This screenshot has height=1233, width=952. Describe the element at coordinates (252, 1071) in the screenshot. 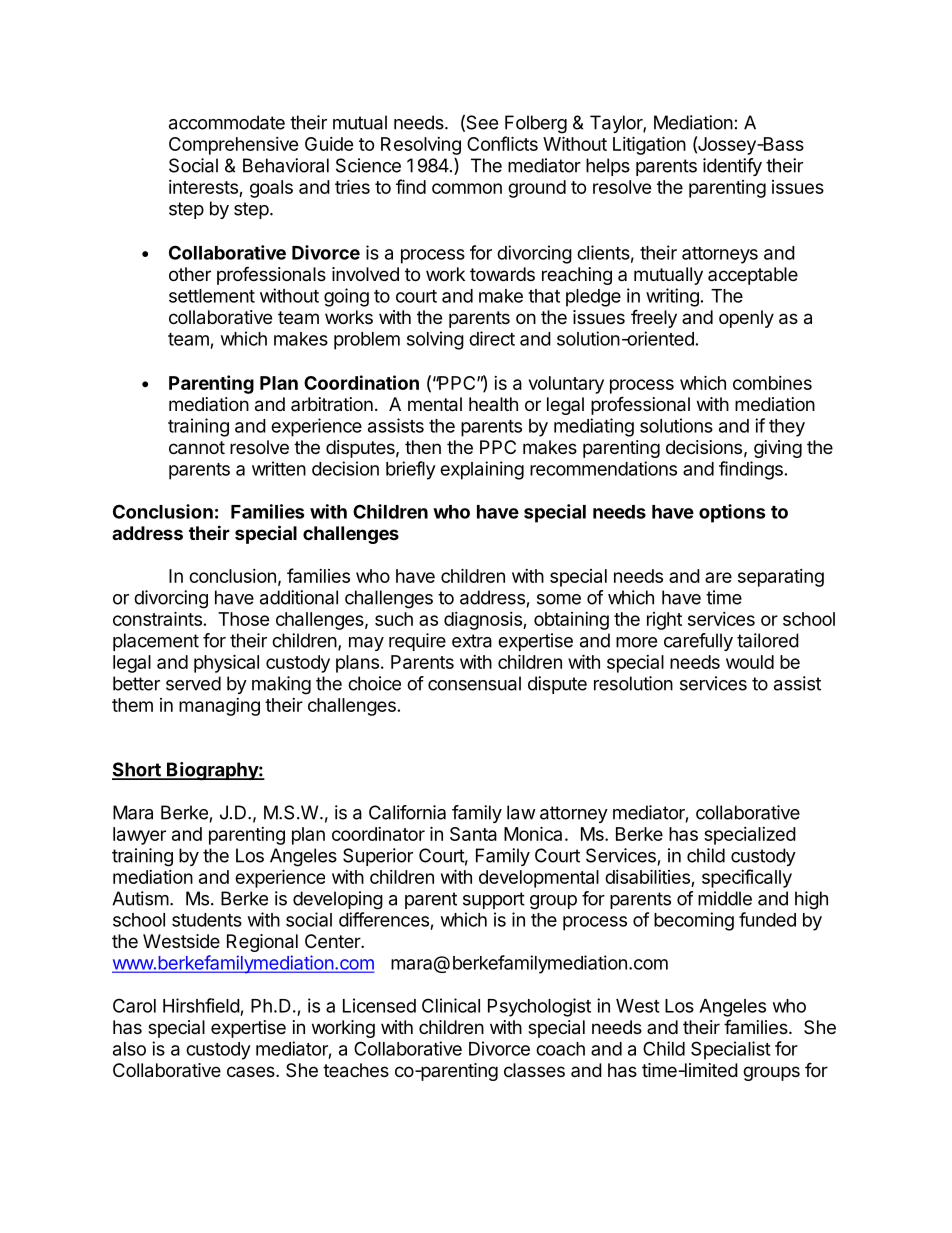

I see `cases` at that location.
